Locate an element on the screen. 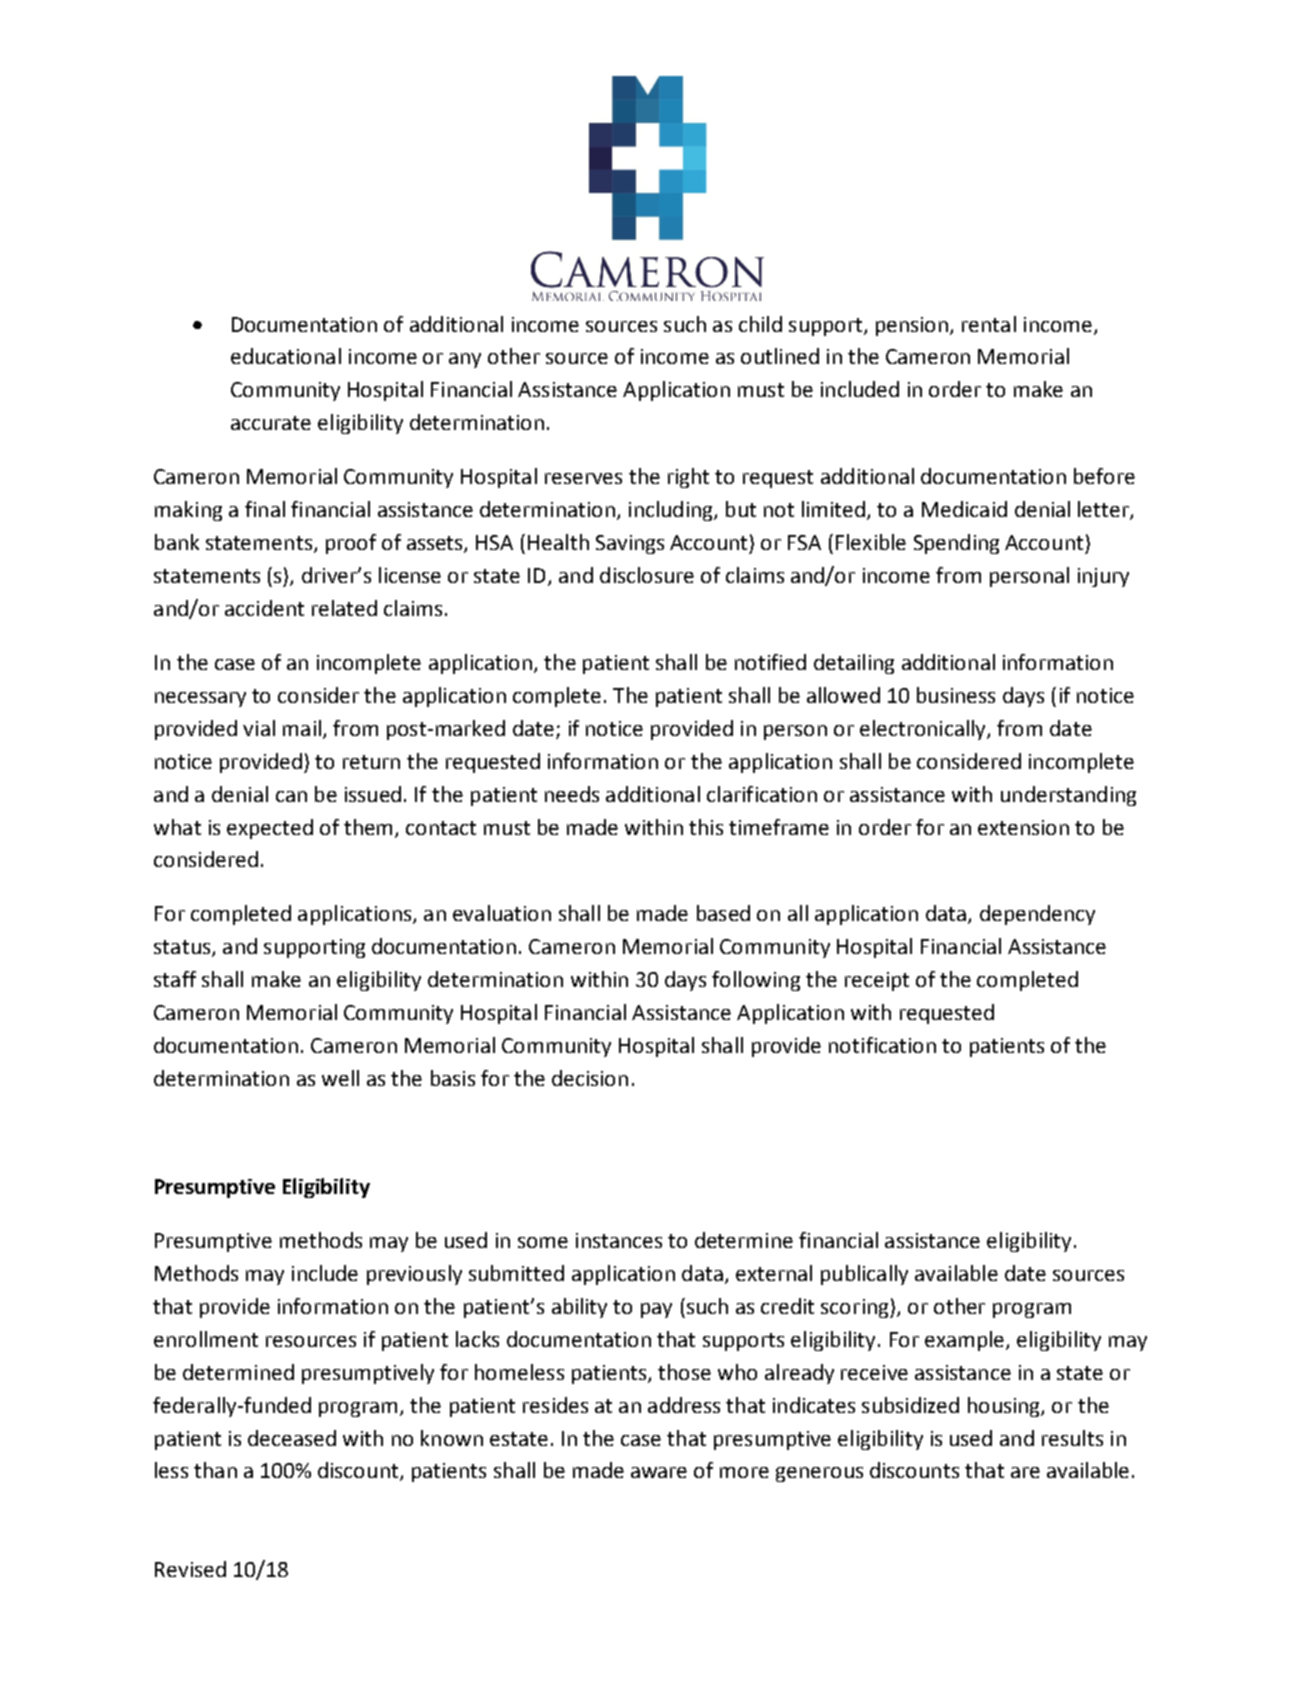  dependency is located at coordinates (1037, 915).
